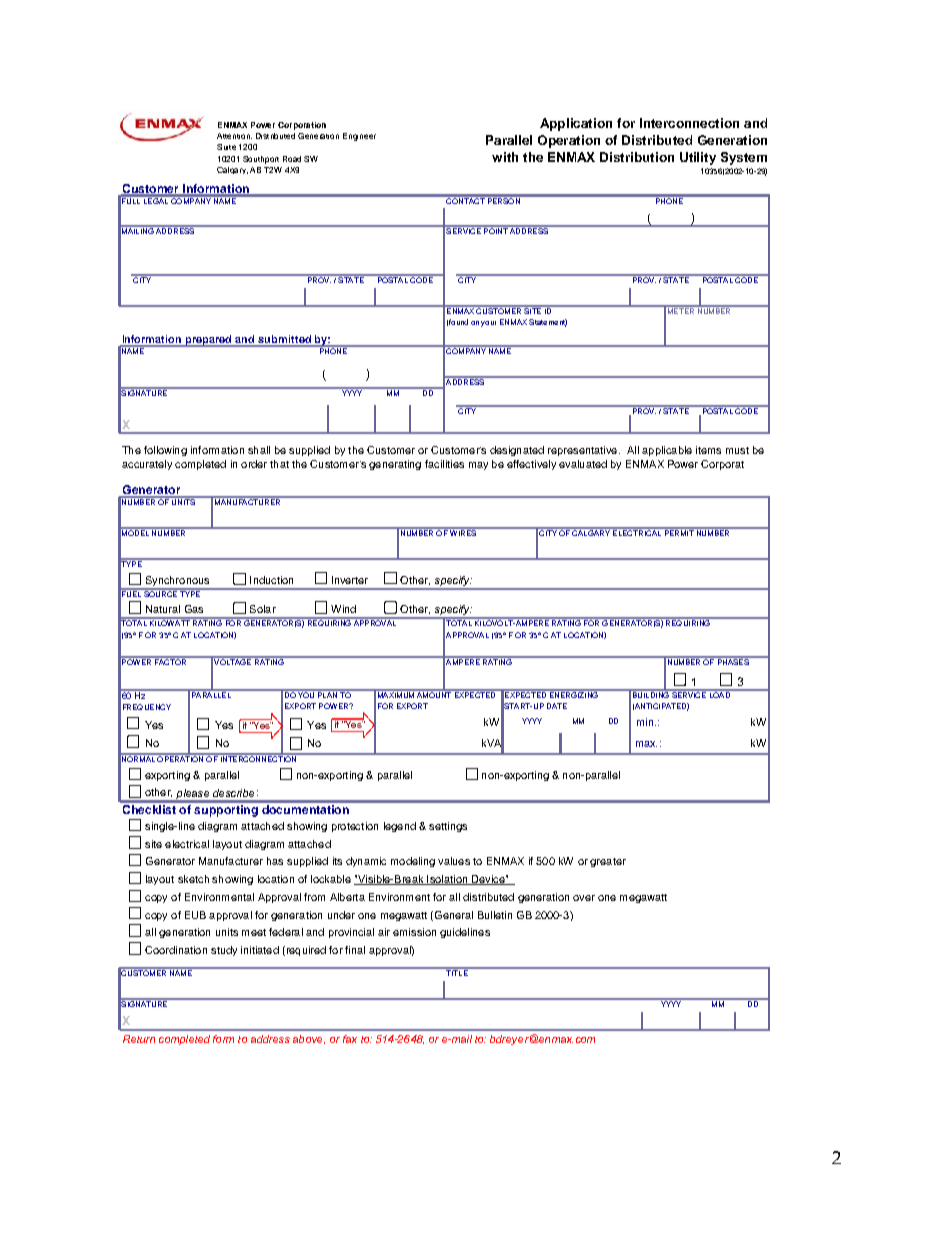 Image resolution: width=952 pixels, height=1233 pixels. Describe the element at coordinates (667, 451) in the screenshot. I see `applicable` at that location.
